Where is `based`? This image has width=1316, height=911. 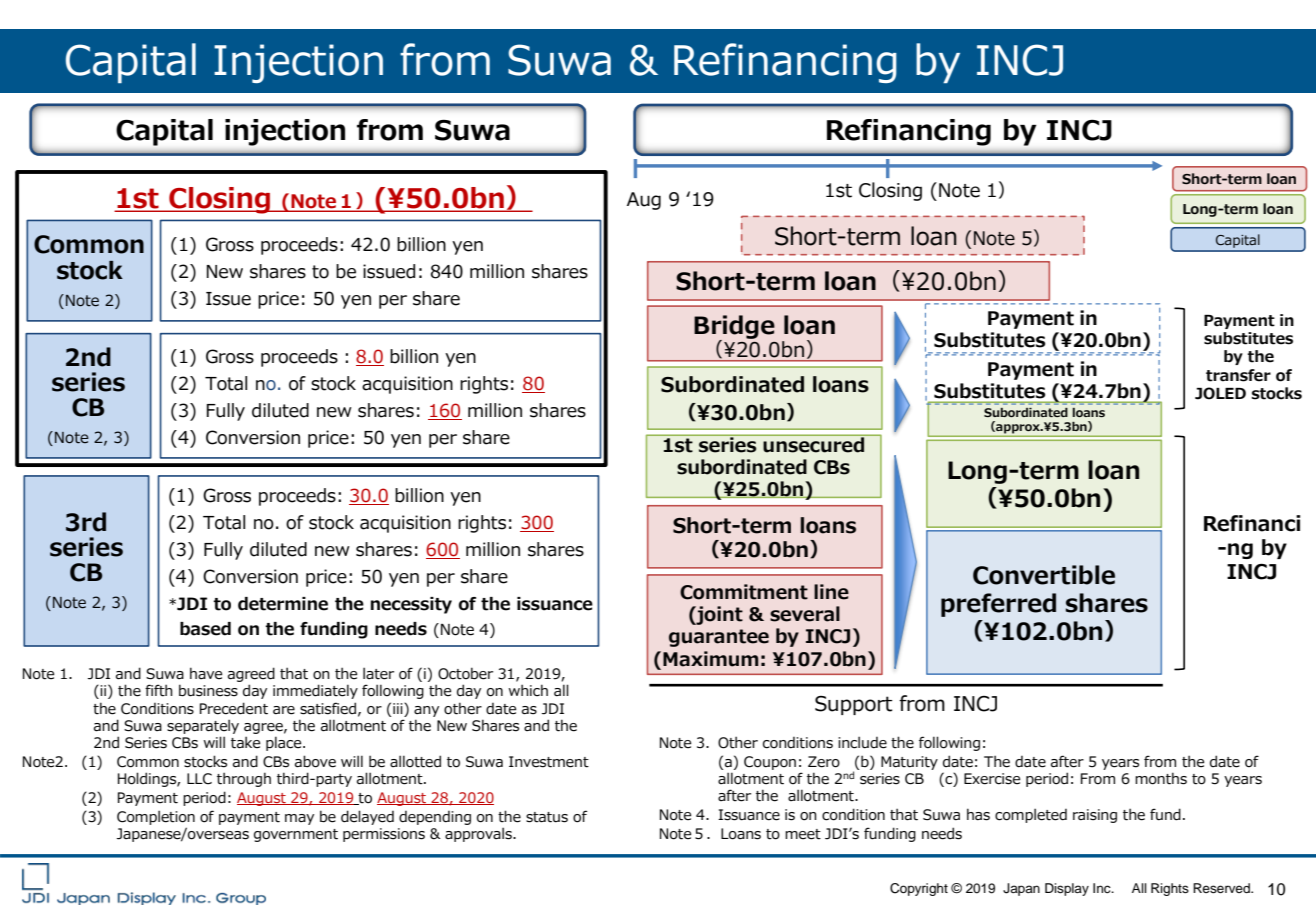 based is located at coordinates (205, 629).
